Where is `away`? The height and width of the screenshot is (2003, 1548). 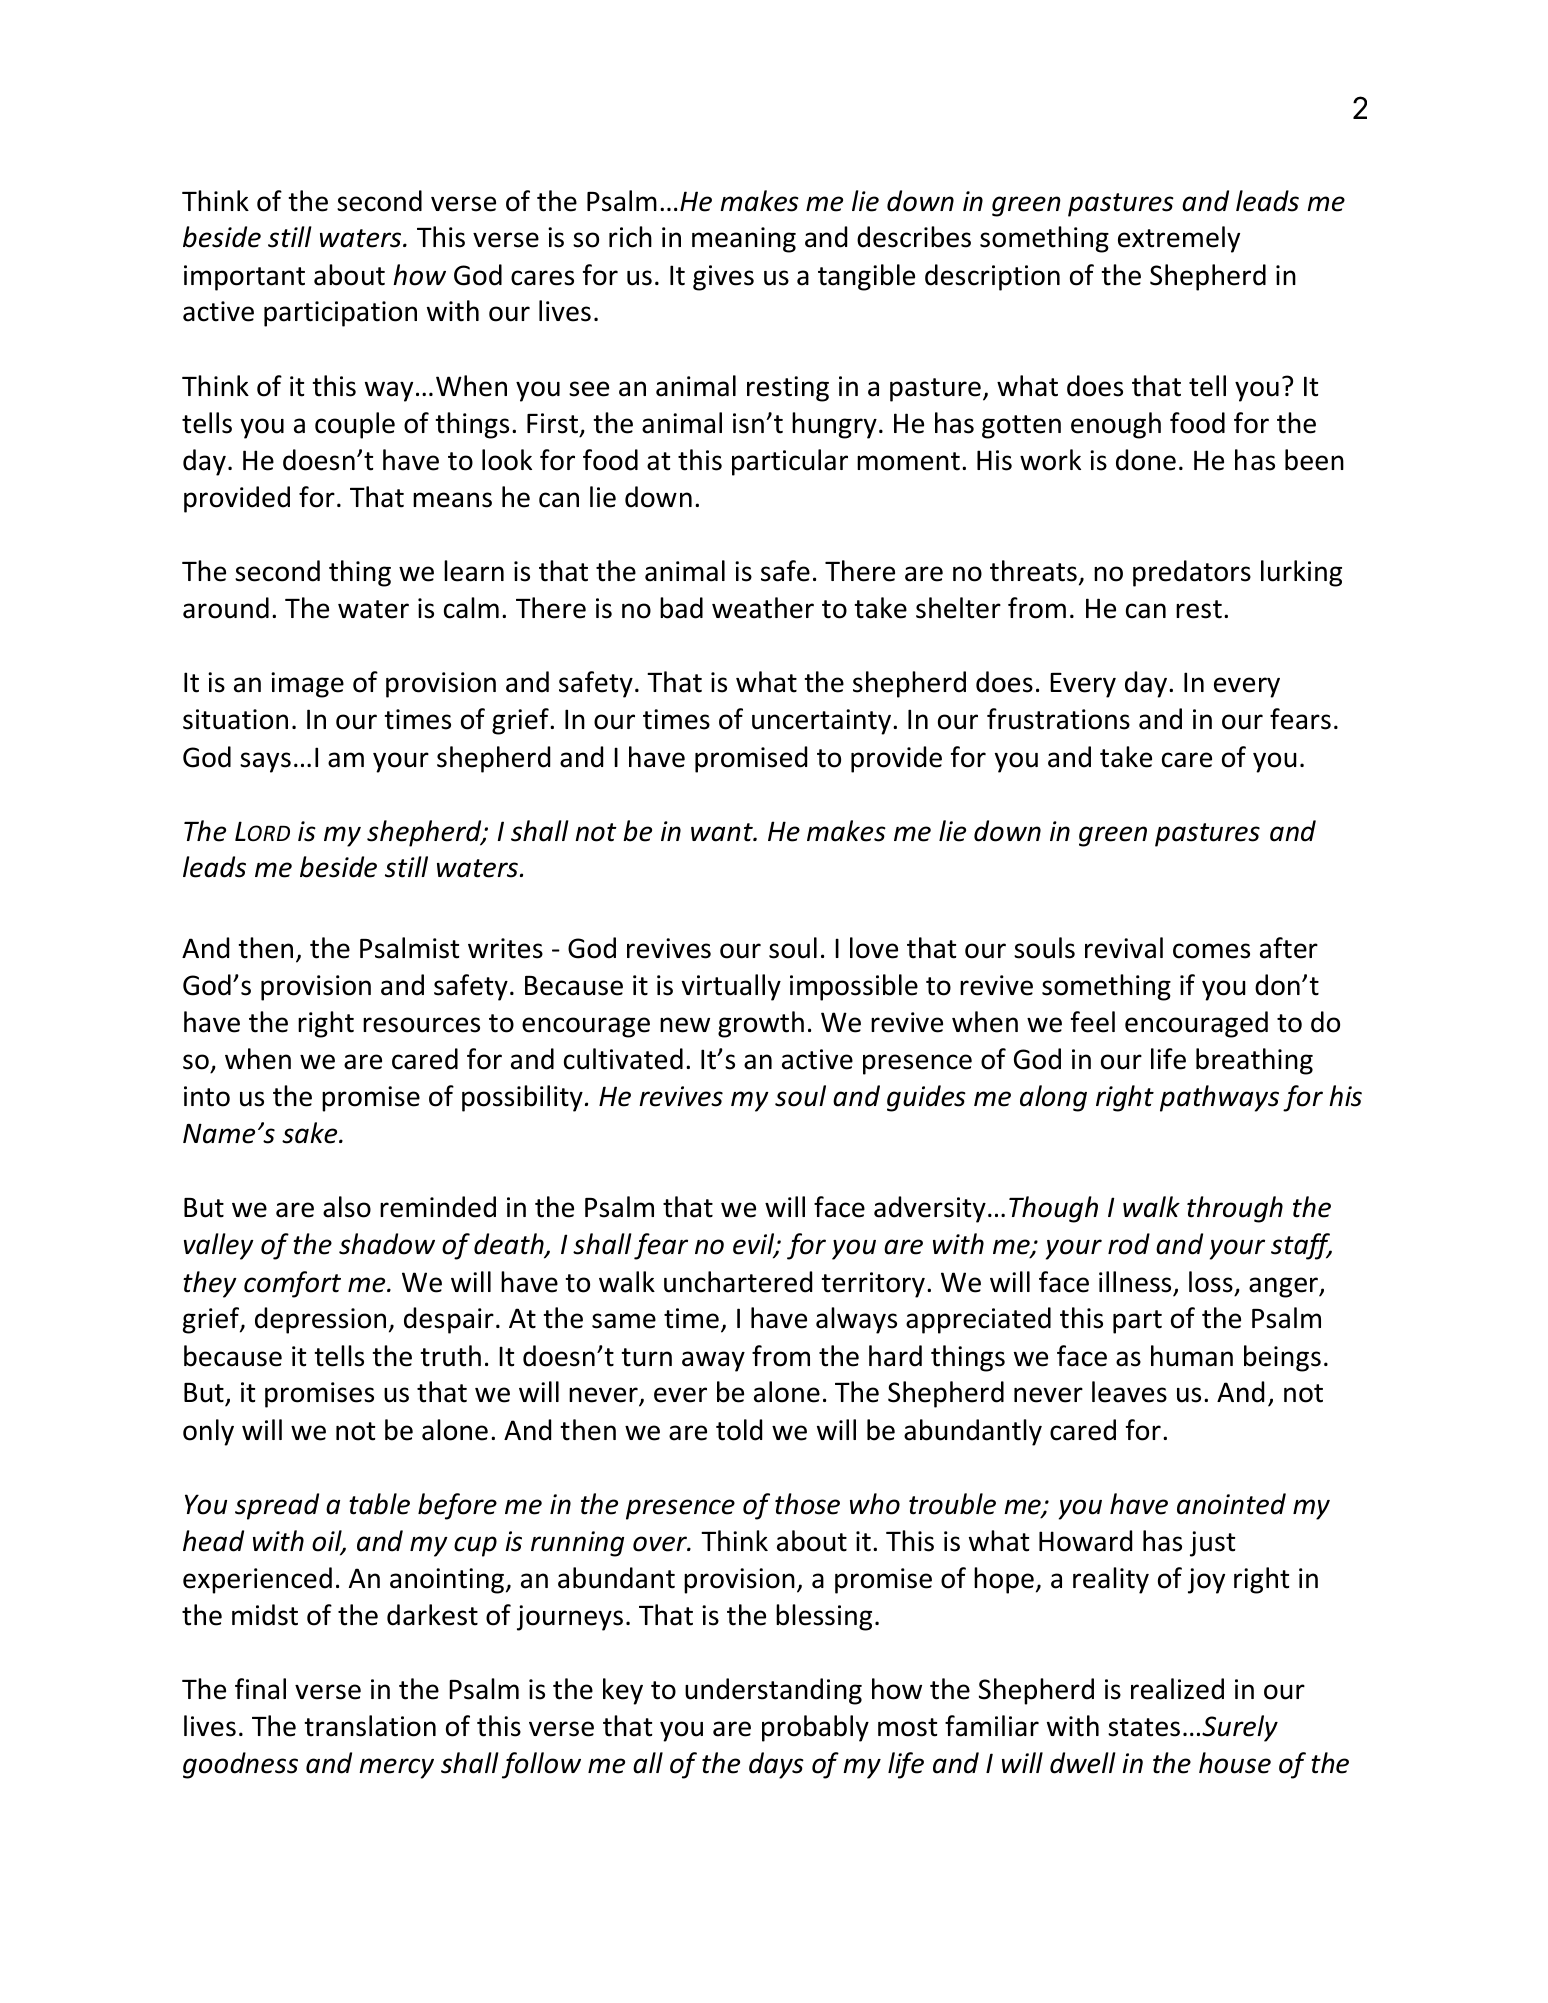 away is located at coordinates (713, 1361).
